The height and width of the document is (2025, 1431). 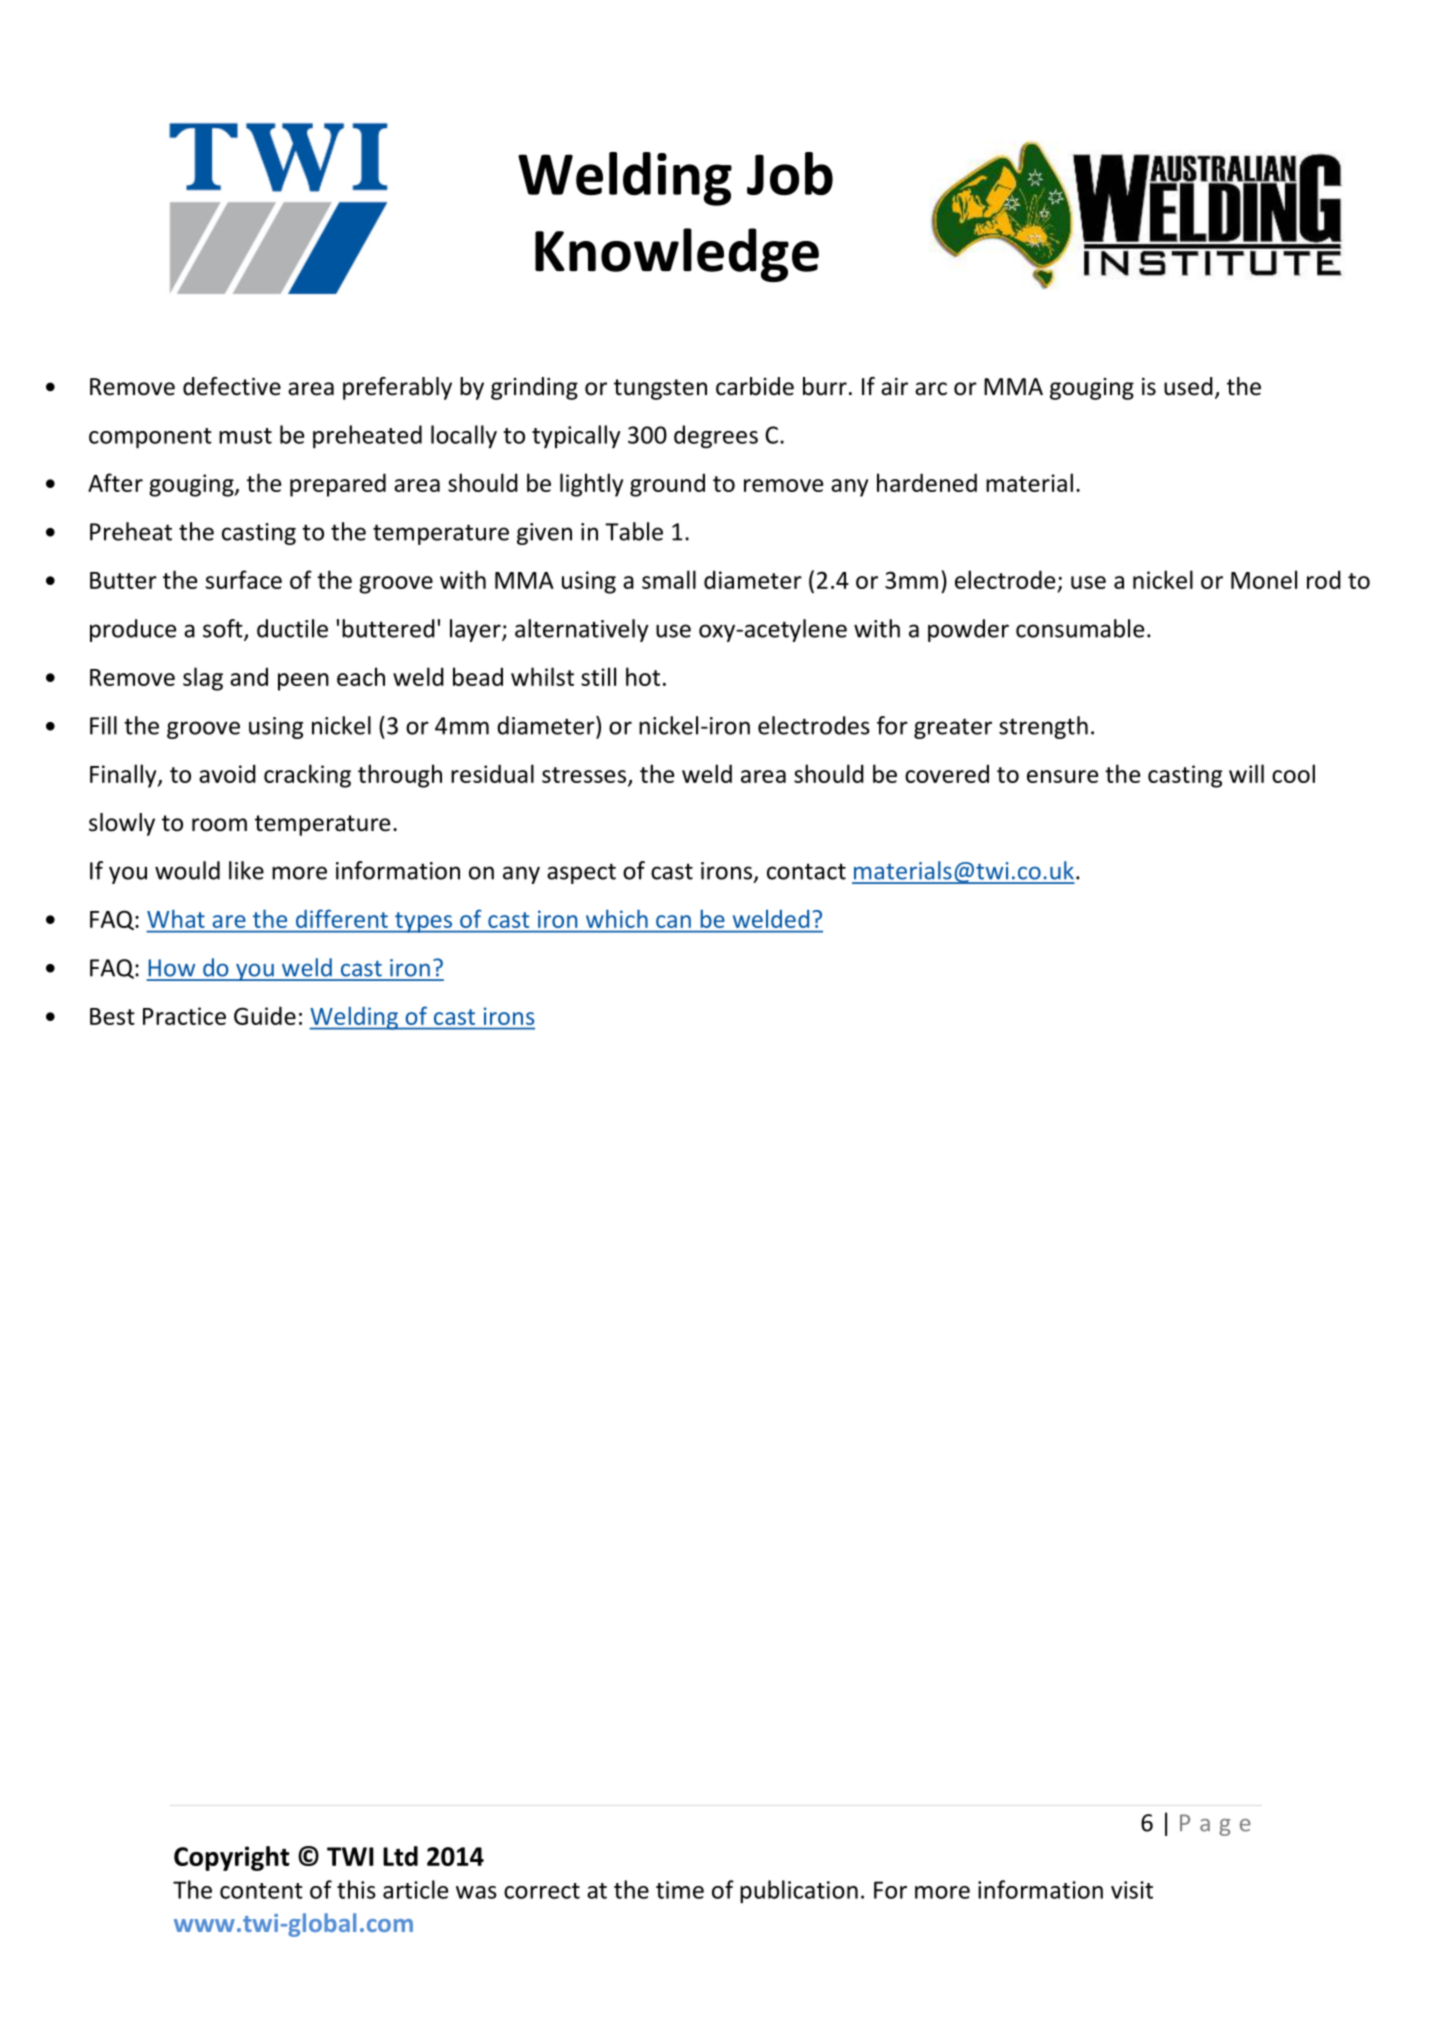 I want to click on visit, so click(x=1132, y=1890).
